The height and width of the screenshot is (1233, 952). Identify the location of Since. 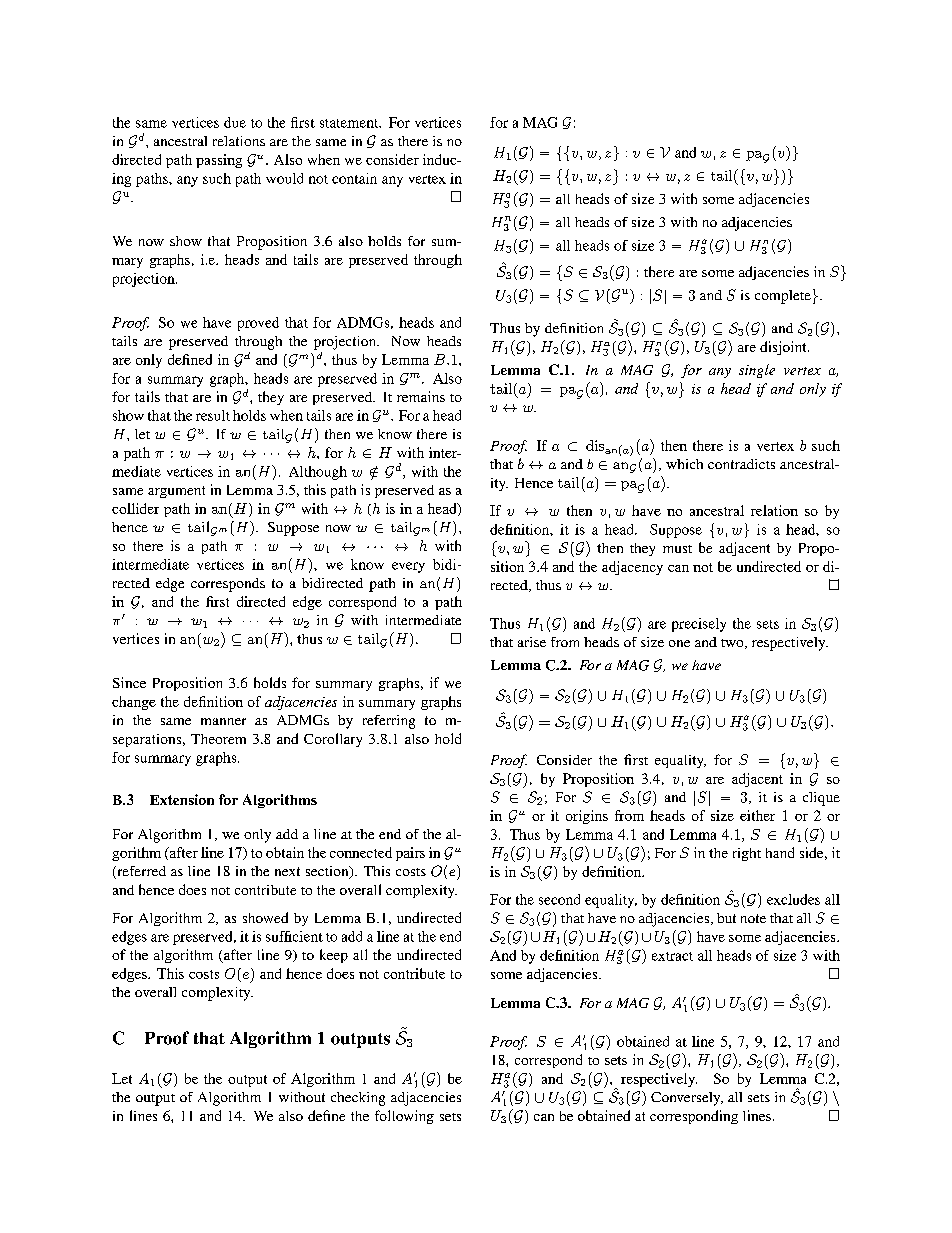
(129, 682).
